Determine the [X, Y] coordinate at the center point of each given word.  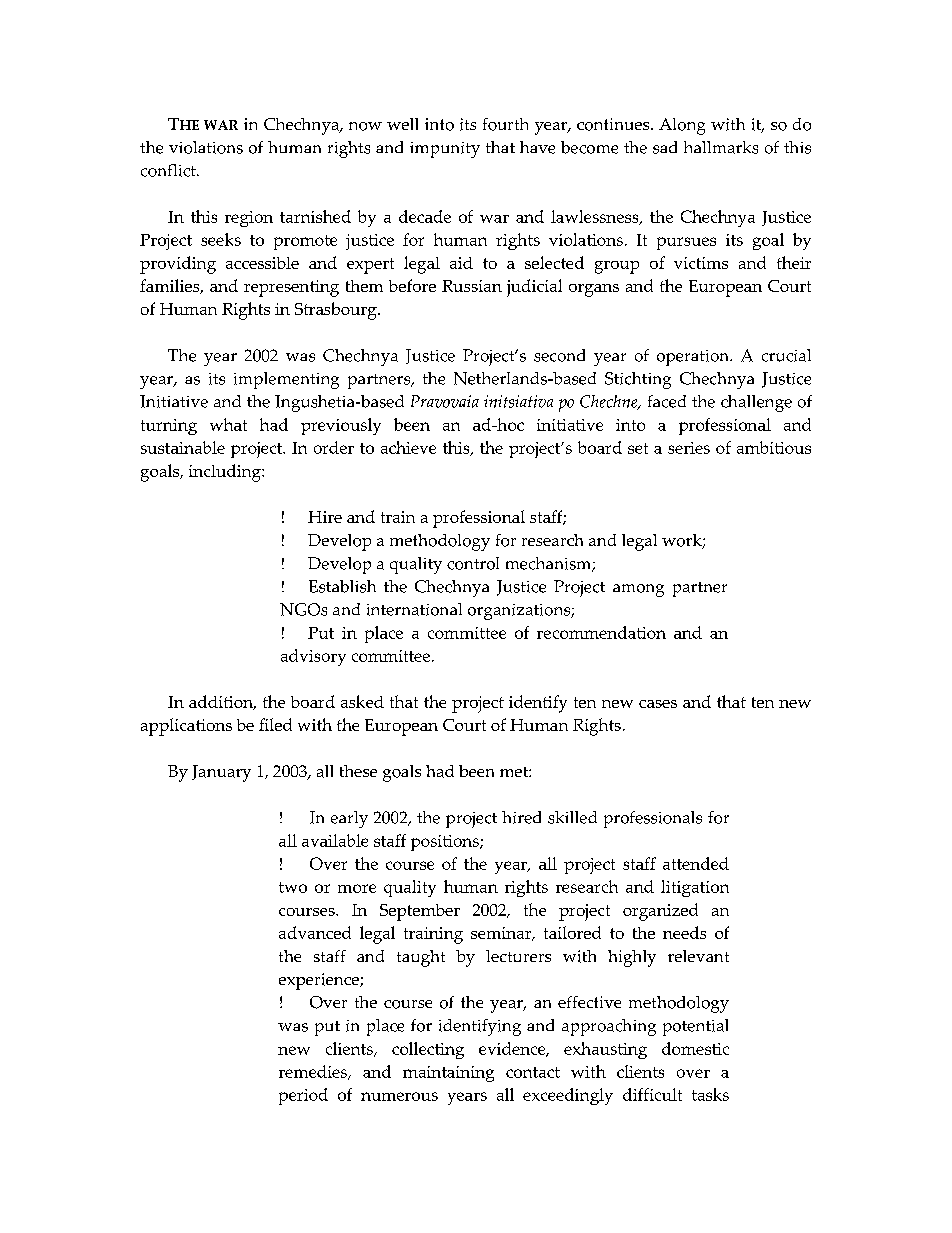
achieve [408, 447]
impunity [445, 150]
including [226, 473]
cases [658, 704]
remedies [314, 1072]
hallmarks [721, 147]
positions [446, 843]
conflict [169, 170]
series [689, 448]
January [221, 773]
